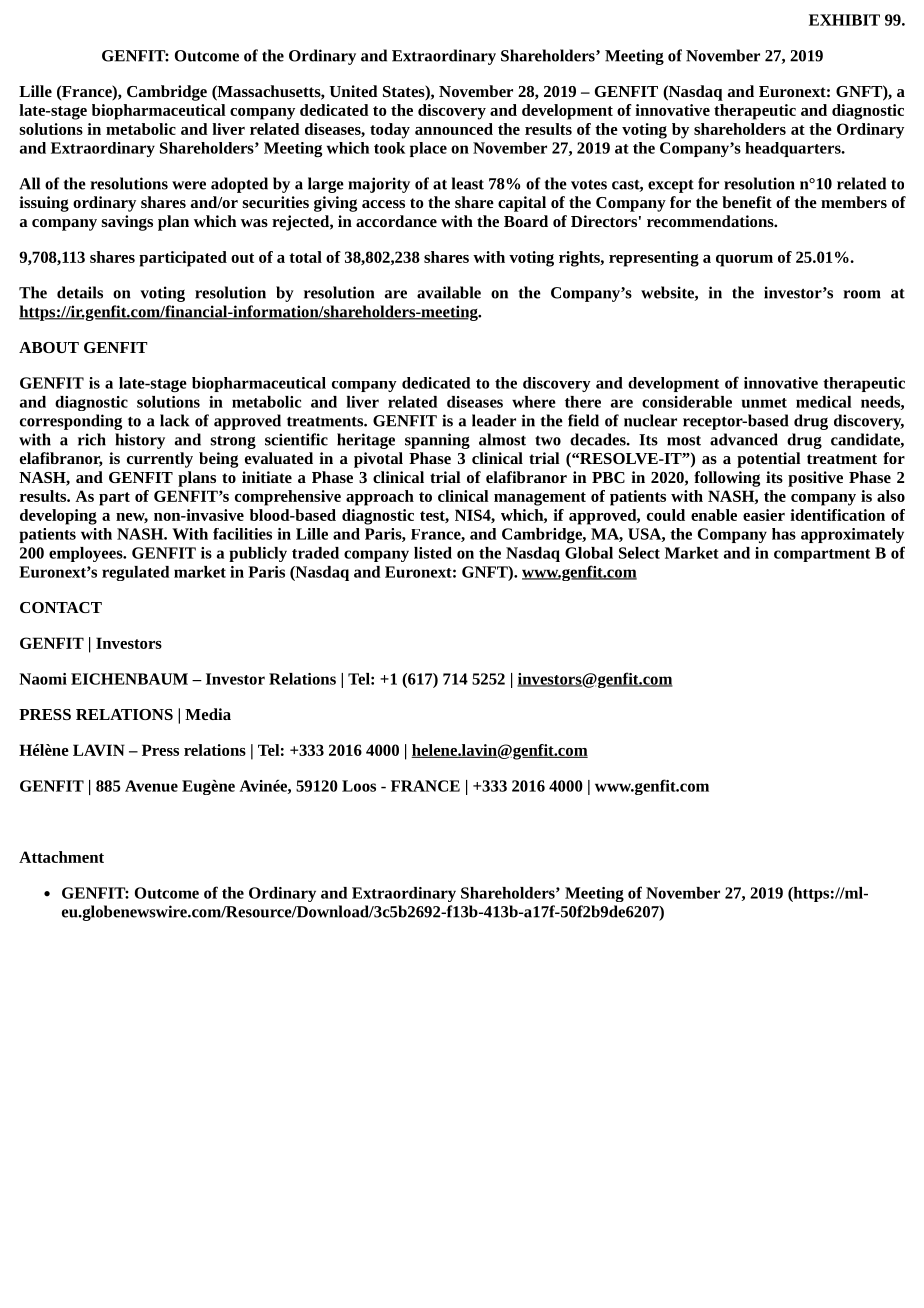 Image resolution: width=924 pixels, height=1308 pixels. Describe the element at coordinates (454, 129) in the page. I see `announced` at that location.
